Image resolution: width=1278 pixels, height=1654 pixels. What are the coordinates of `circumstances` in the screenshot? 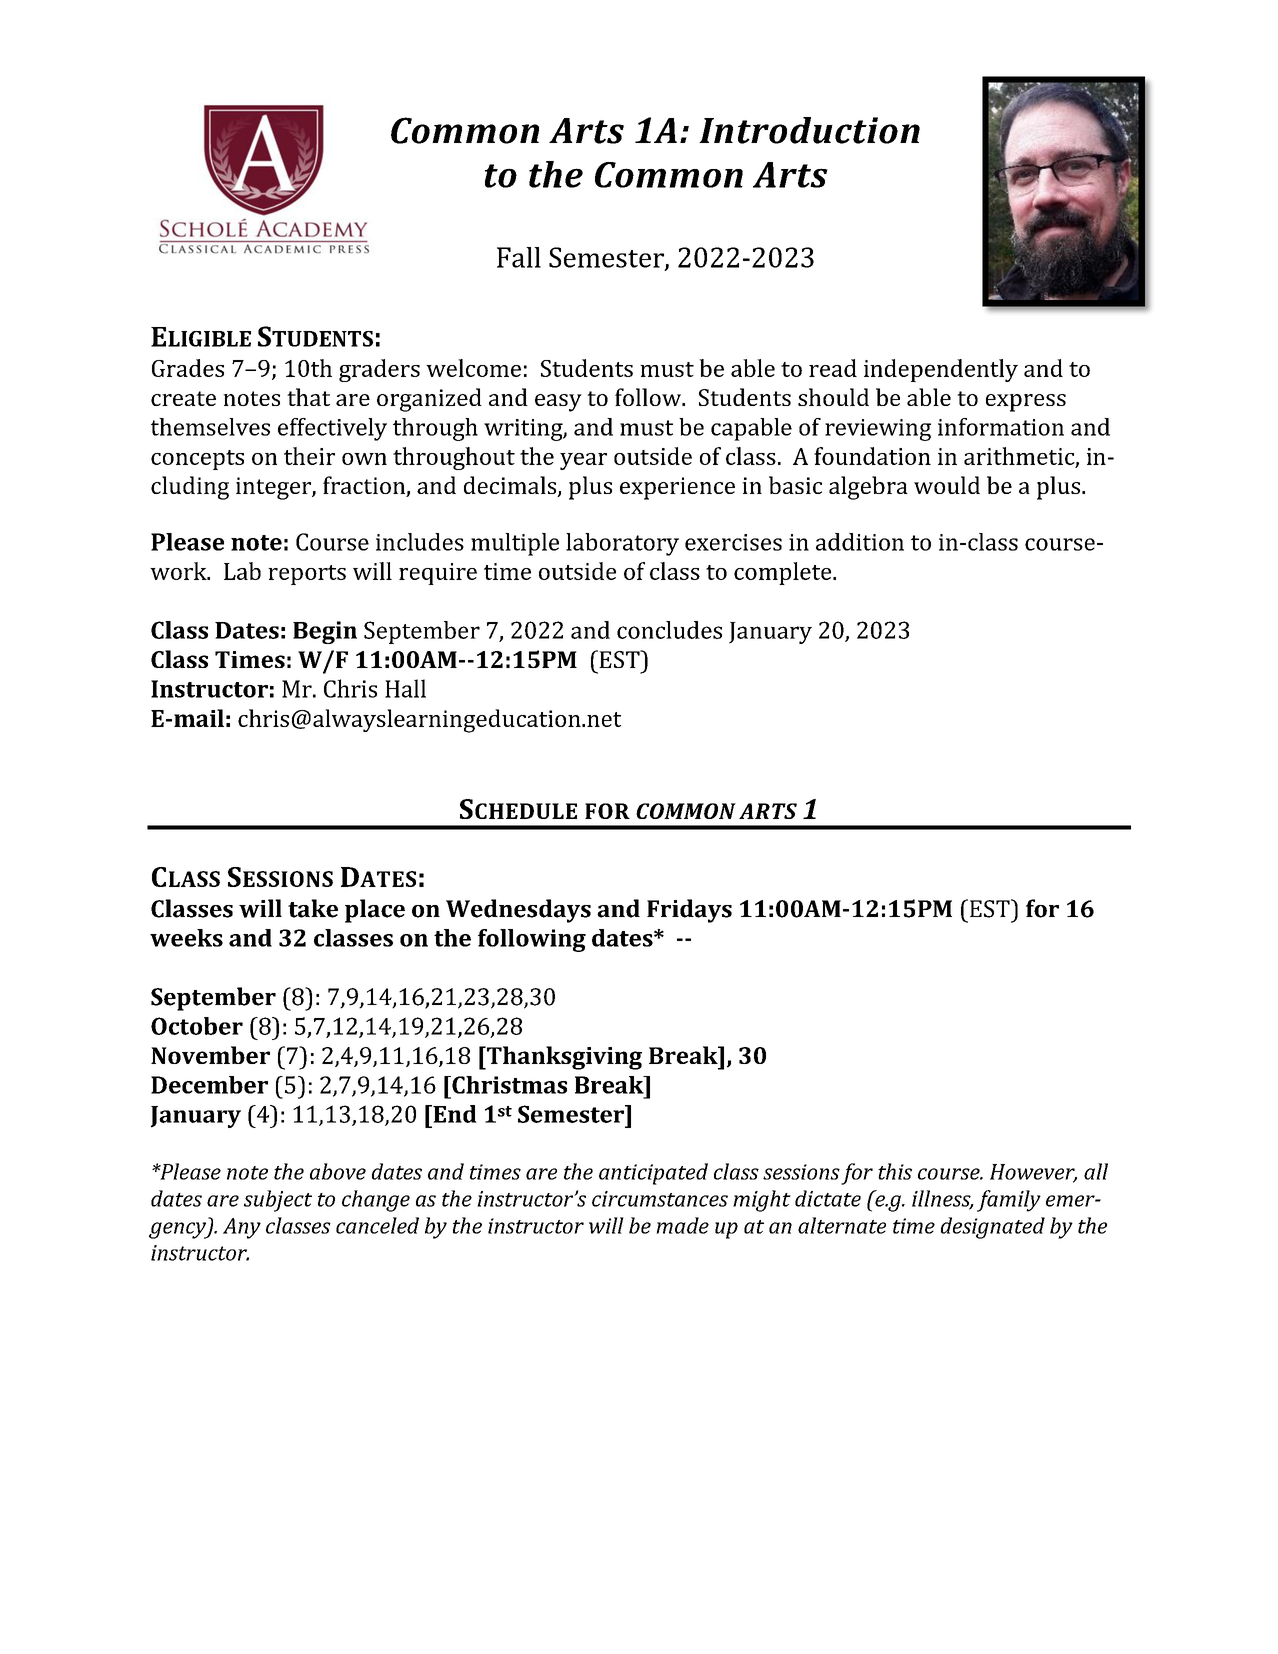 It's located at (660, 1199).
